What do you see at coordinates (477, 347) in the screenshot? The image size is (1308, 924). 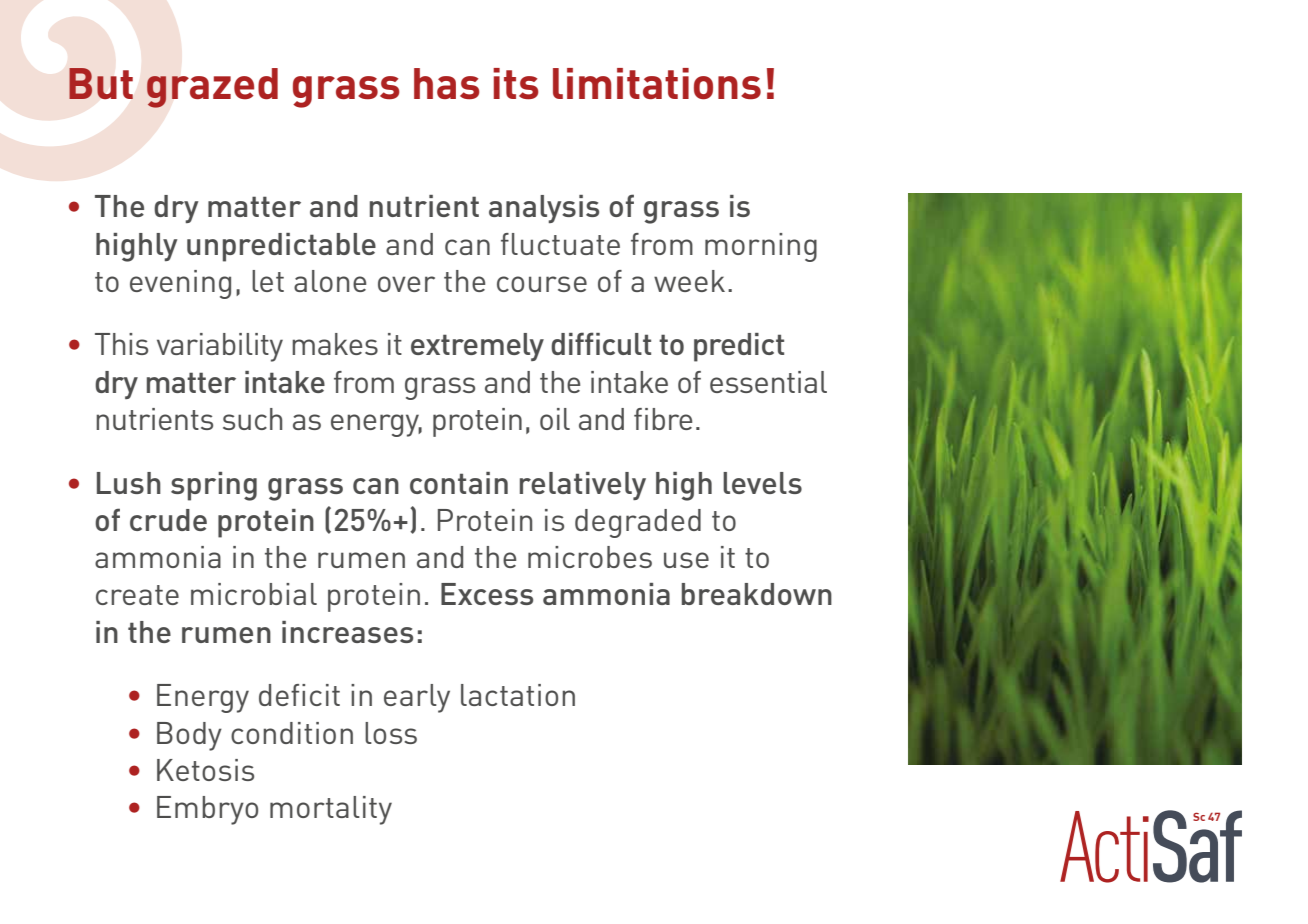 I see `extremely` at bounding box center [477, 347].
